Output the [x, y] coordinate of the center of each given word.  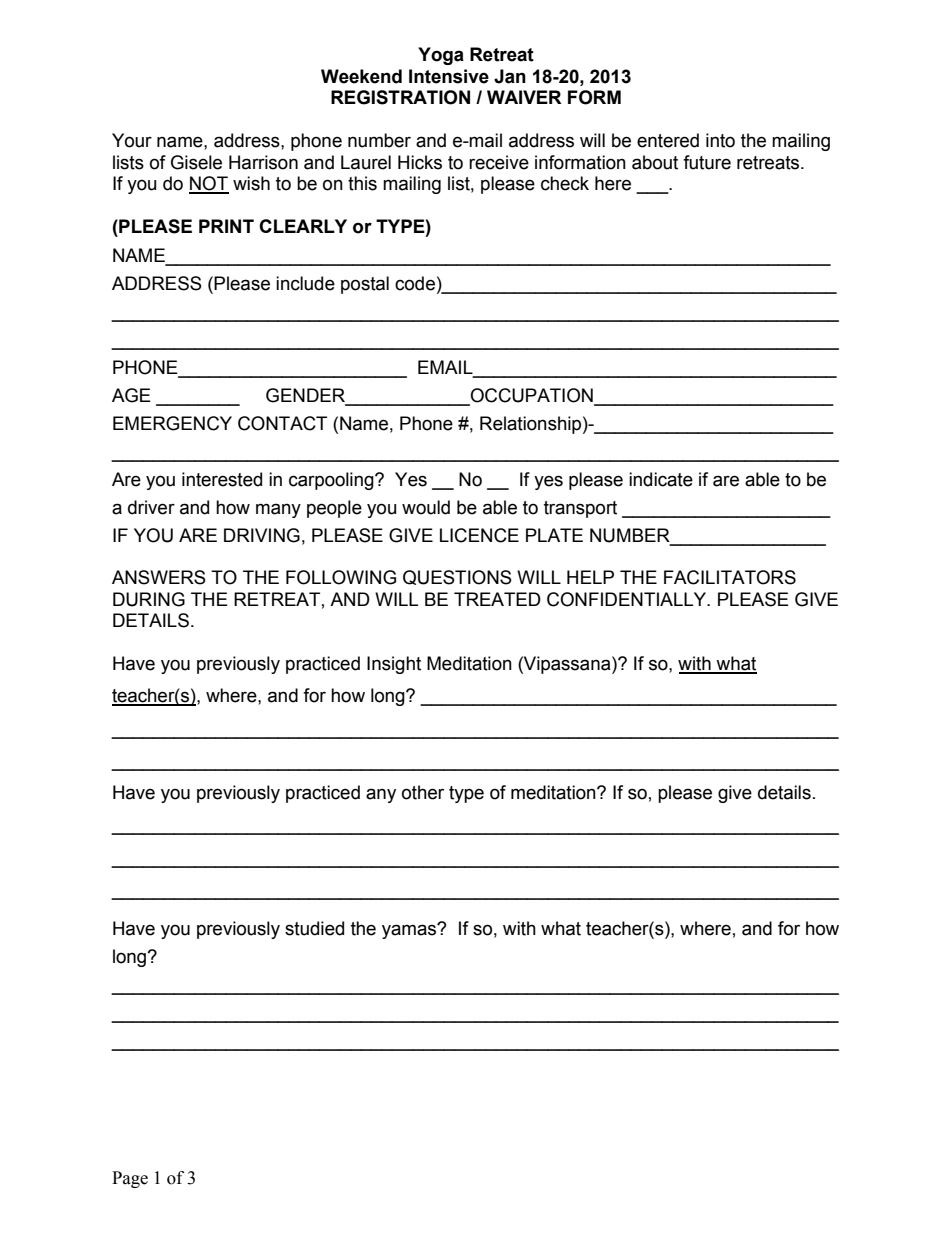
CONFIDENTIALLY [628, 599]
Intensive [449, 76]
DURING [149, 599]
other [423, 792]
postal [365, 285]
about [655, 162]
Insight [394, 665]
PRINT [226, 226]
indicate [661, 479]
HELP [590, 577]
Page [130, 1179]
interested [222, 479]
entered [668, 140]
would [426, 507]
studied [314, 928]
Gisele [196, 162]
